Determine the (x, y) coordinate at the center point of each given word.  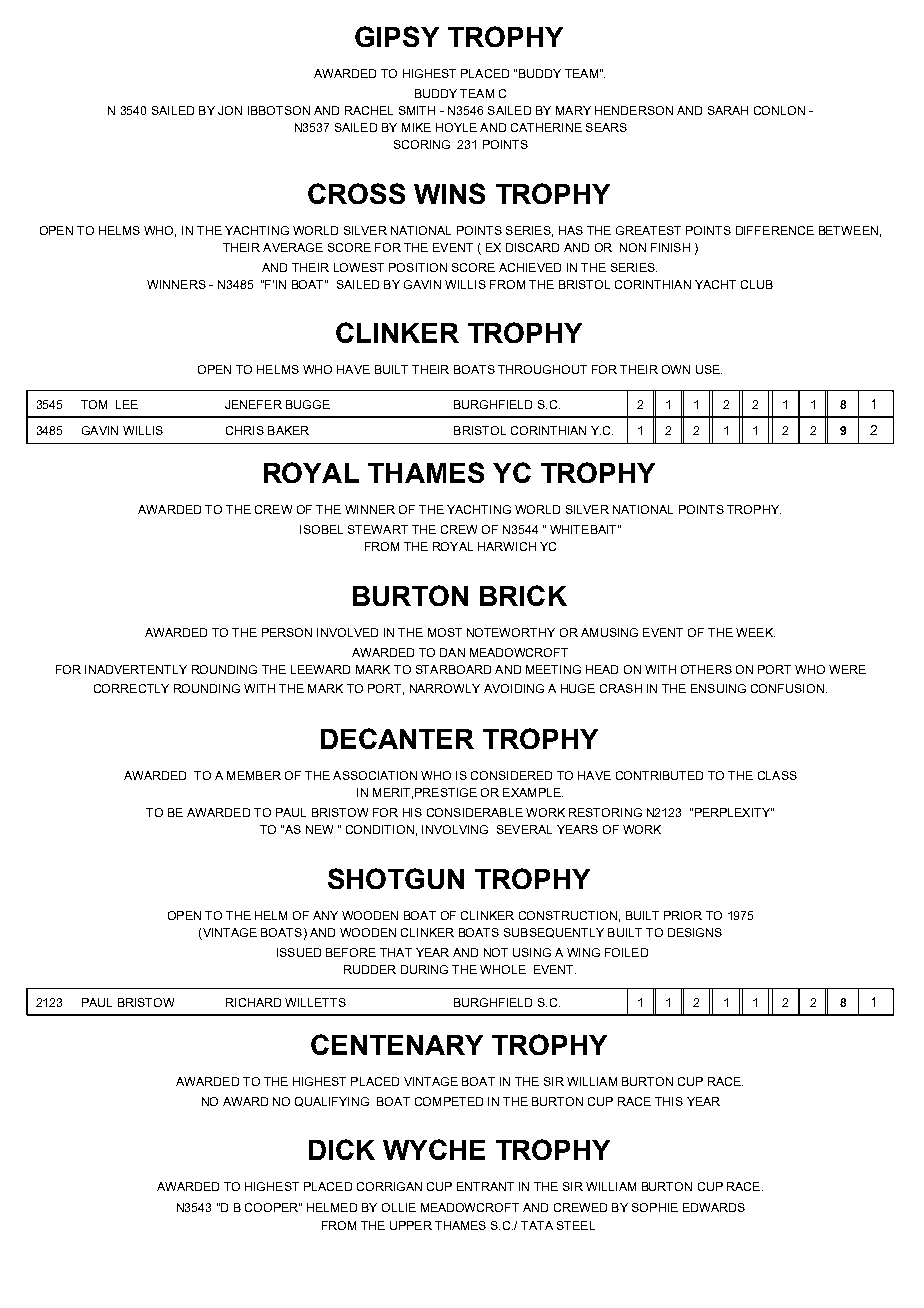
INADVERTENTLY (136, 669)
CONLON (779, 110)
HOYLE (456, 127)
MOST (445, 632)
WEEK (755, 632)
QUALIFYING (332, 1102)
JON (230, 110)
